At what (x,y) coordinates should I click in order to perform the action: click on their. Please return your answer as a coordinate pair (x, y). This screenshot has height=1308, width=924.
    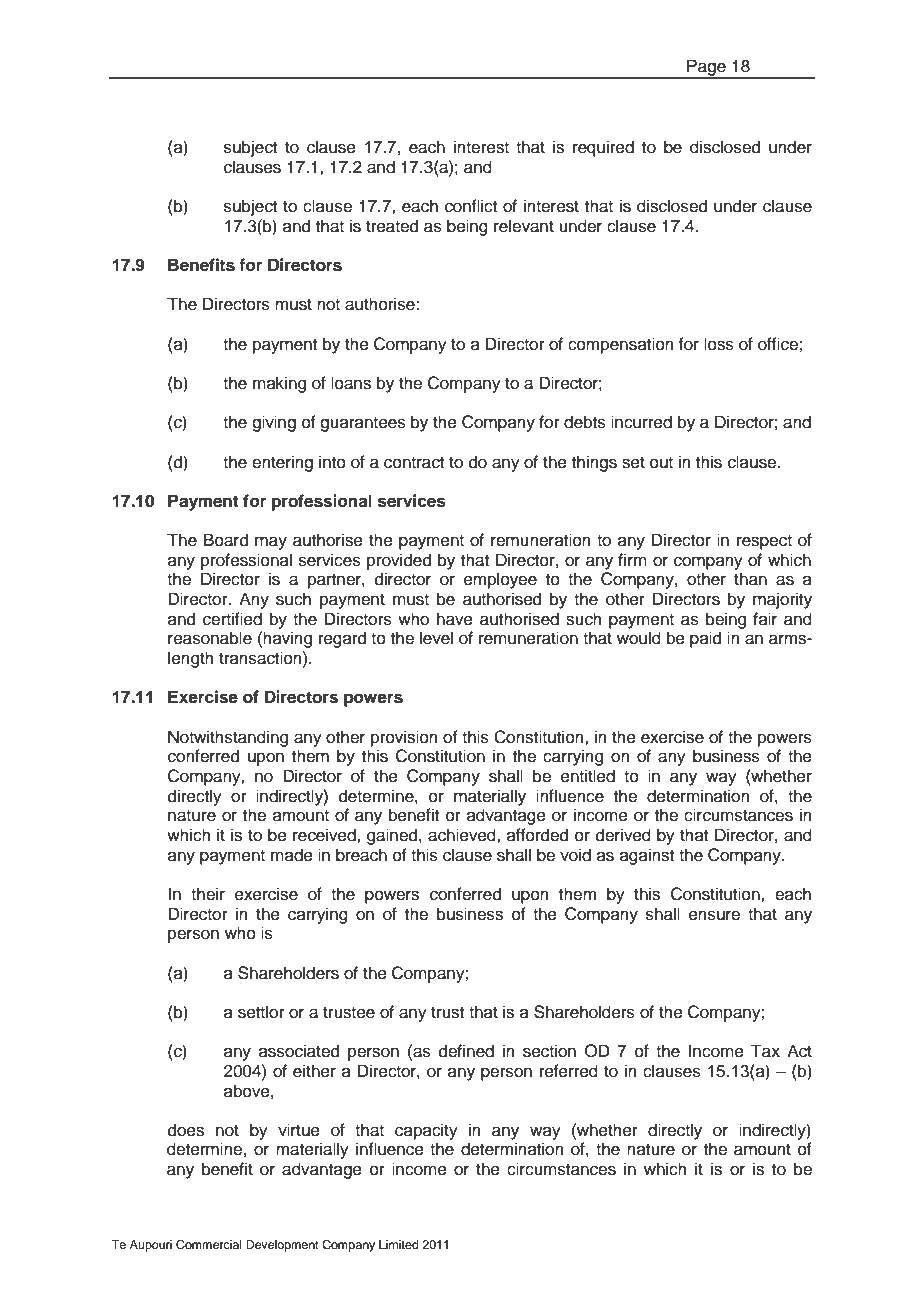
    Looking at the image, I should click on (208, 894).
